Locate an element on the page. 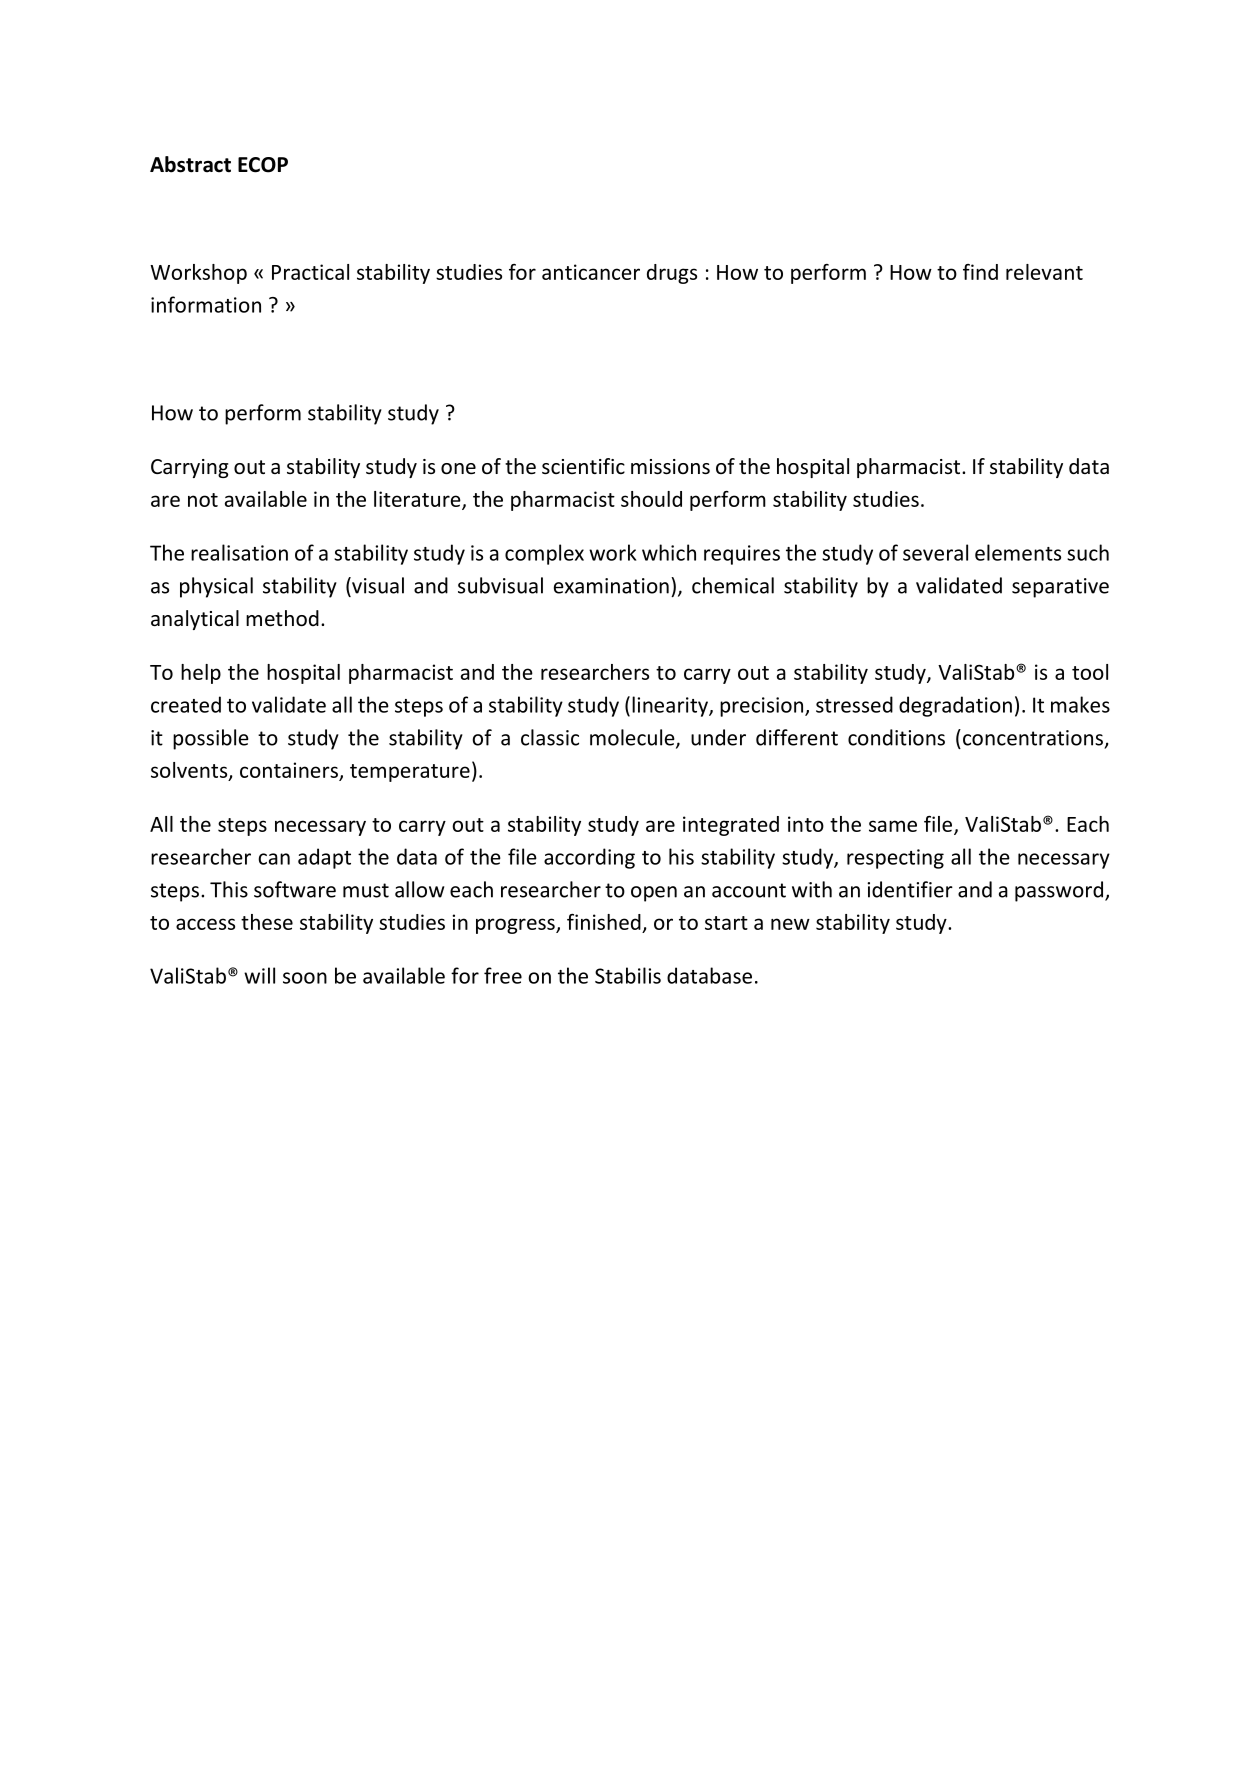 The height and width of the image is (1782, 1260). soon is located at coordinates (305, 978).
